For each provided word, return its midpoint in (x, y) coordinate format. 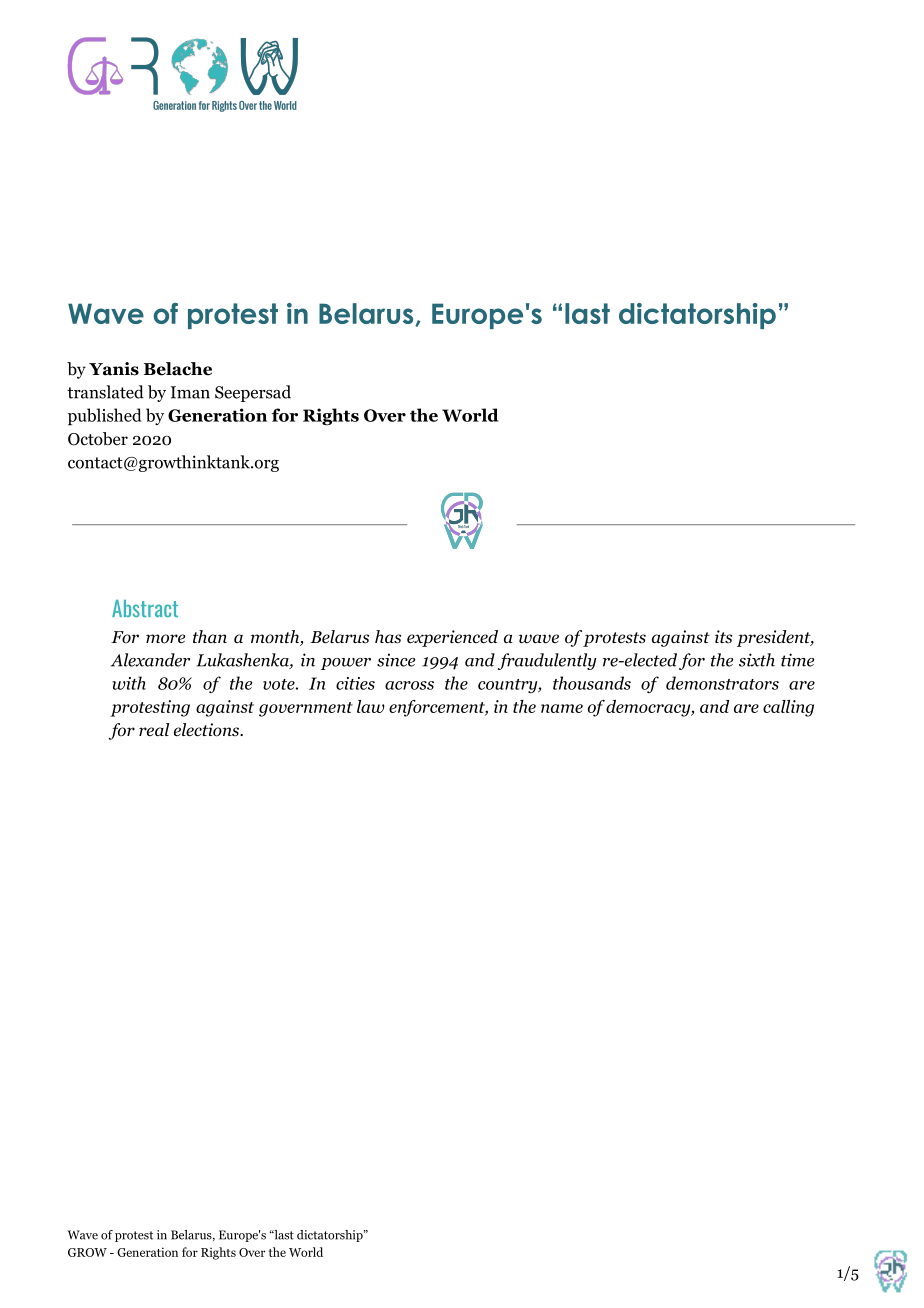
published (105, 417)
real (154, 729)
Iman (190, 392)
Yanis (114, 369)
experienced (452, 638)
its (723, 637)
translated (105, 392)
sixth (757, 660)
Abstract (145, 608)
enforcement (438, 708)
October (98, 439)
